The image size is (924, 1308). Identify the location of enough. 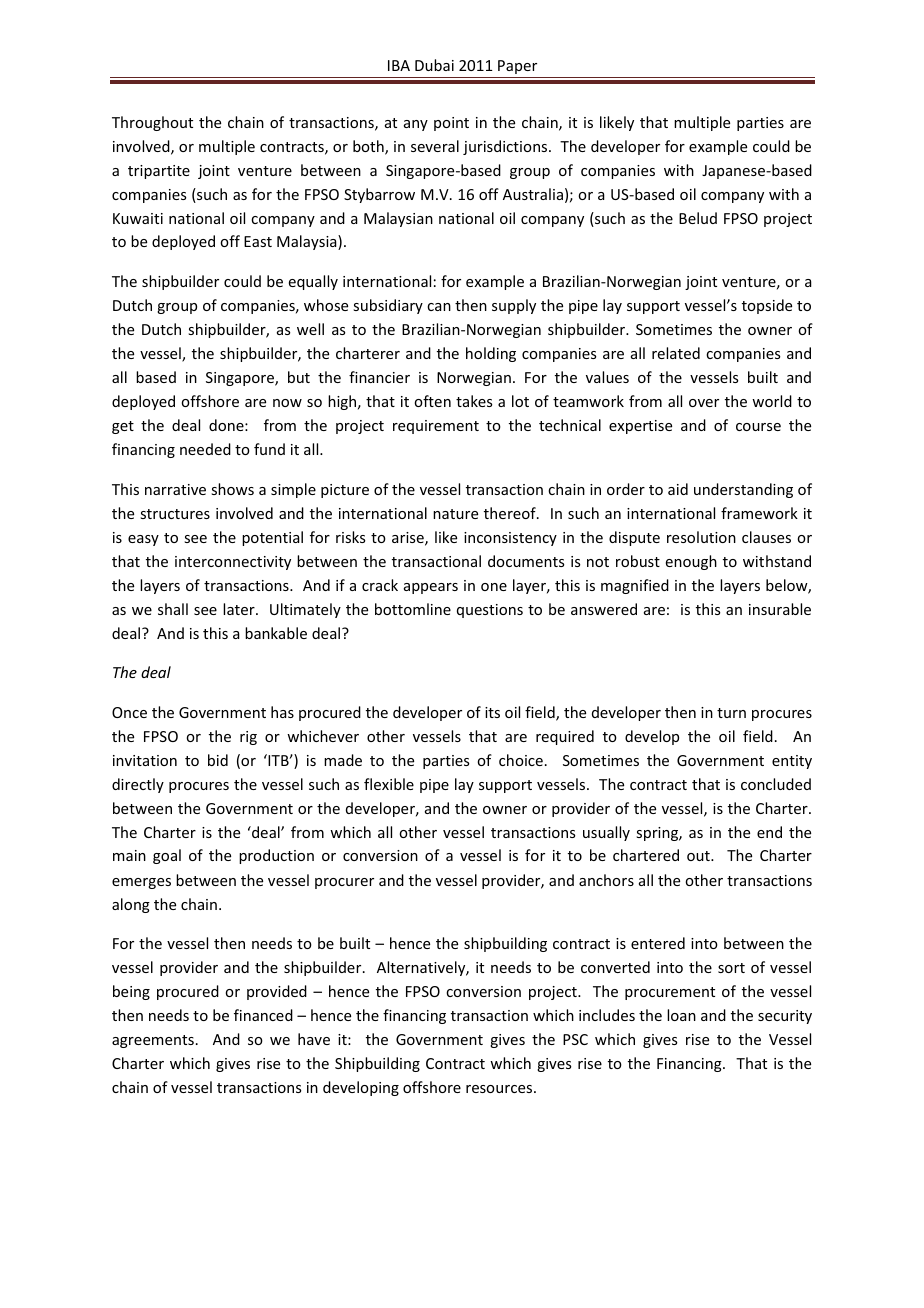
(691, 562).
